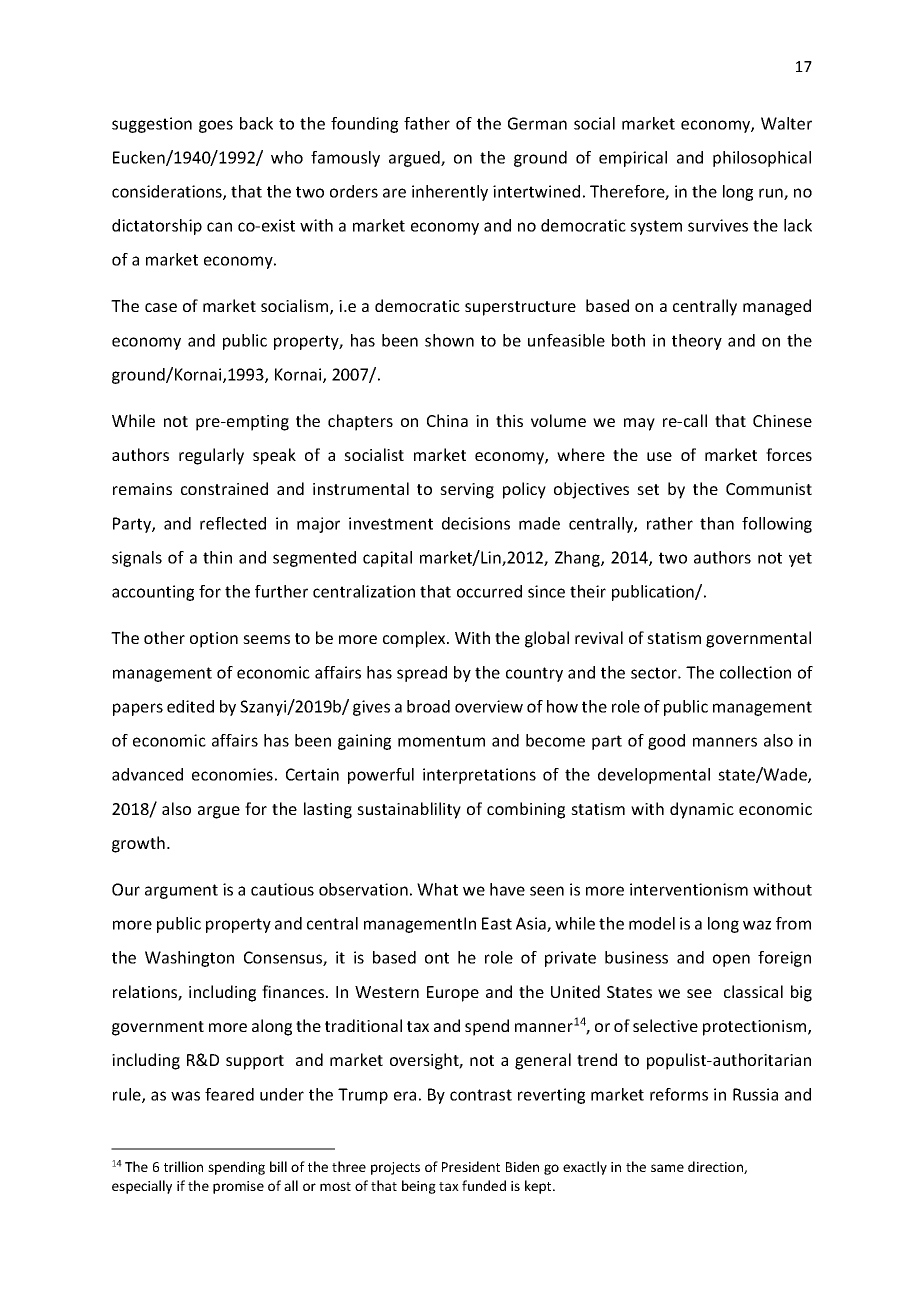 Image resolution: width=924 pixels, height=1307 pixels. What do you see at coordinates (450, 193) in the page?
I see `inherently` at bounding box center [450, 193].
